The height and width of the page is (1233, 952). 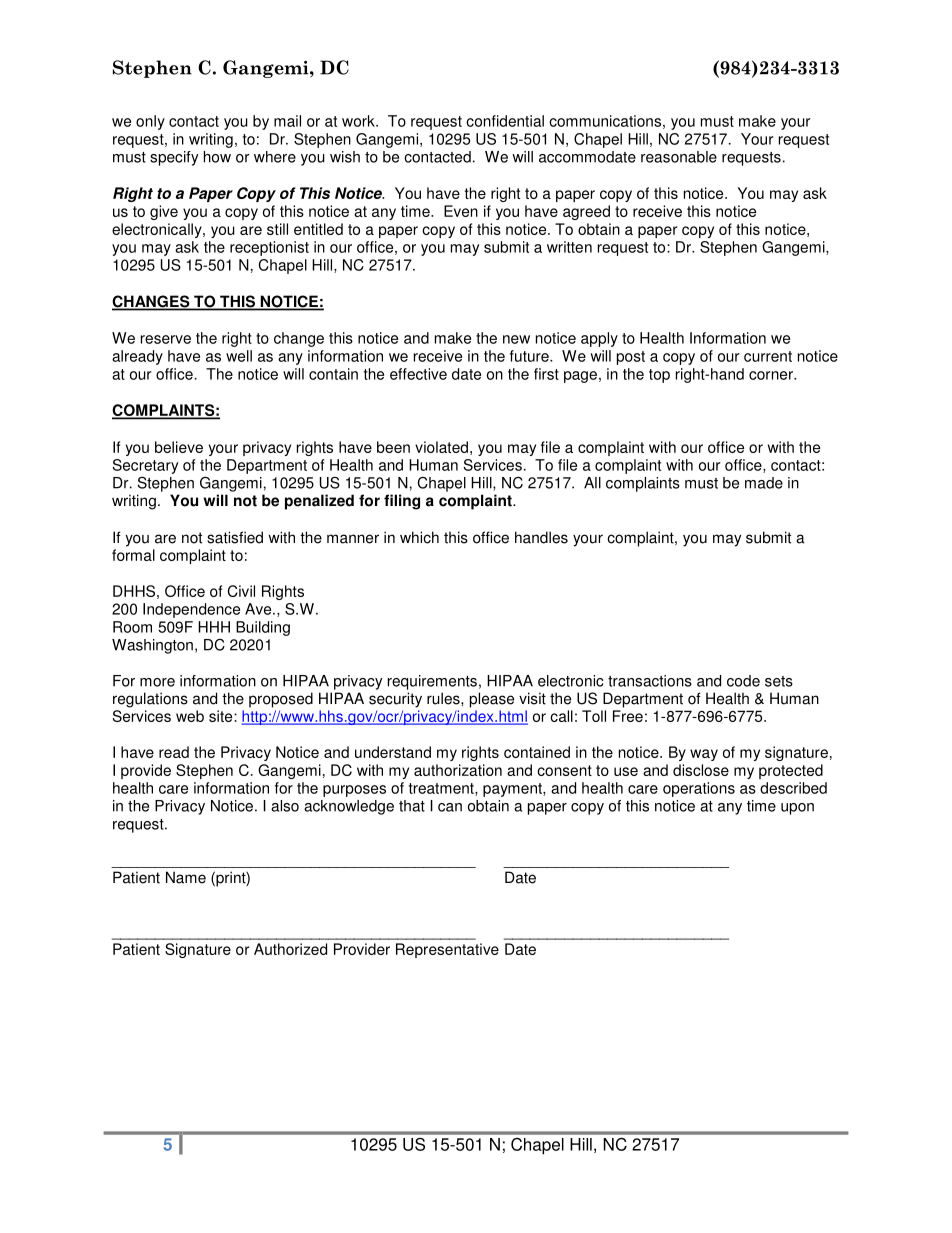 I want to click on way, so click(x=704, y=755).
